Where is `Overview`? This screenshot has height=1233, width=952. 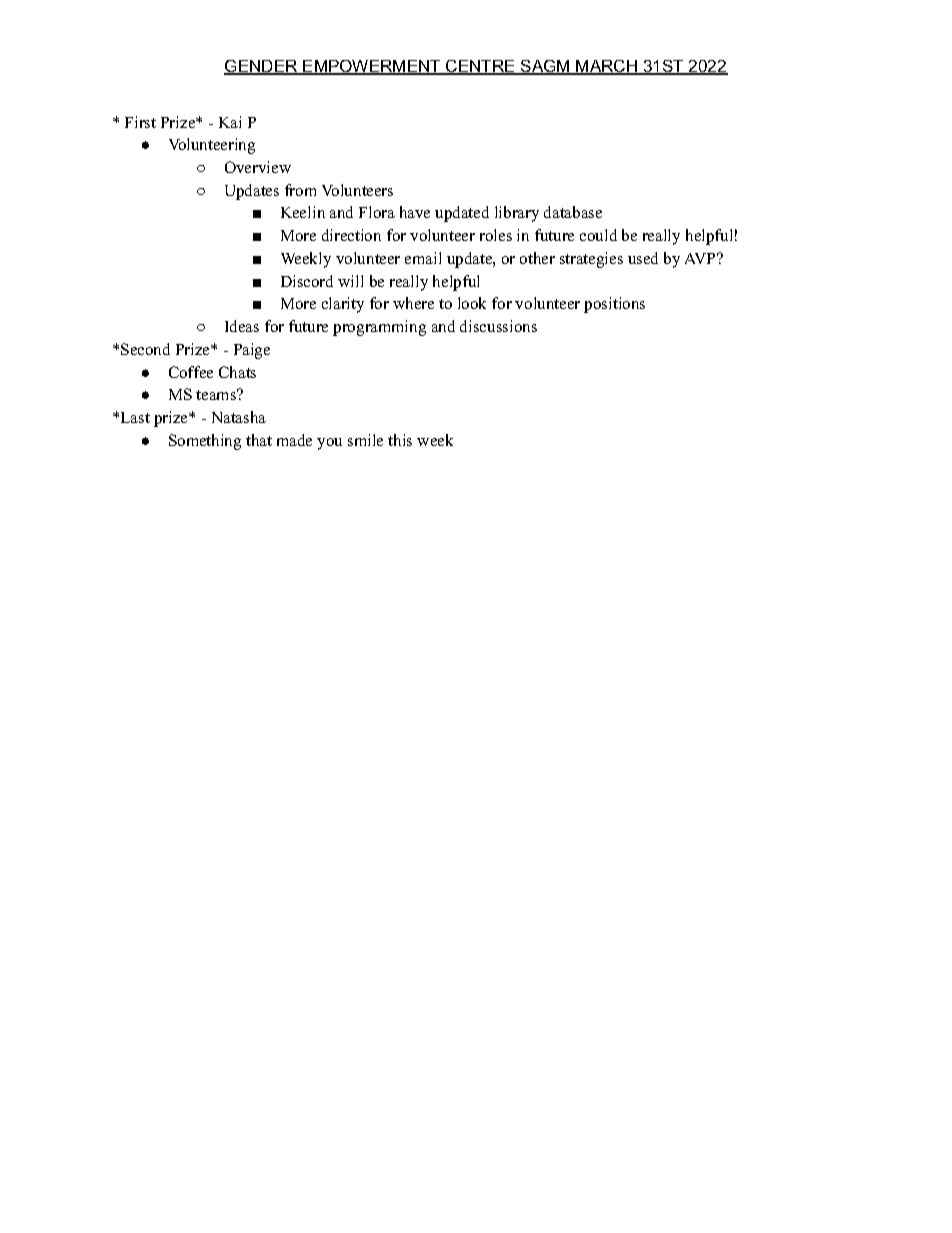 Overview is located at coordinates (258, 167).
